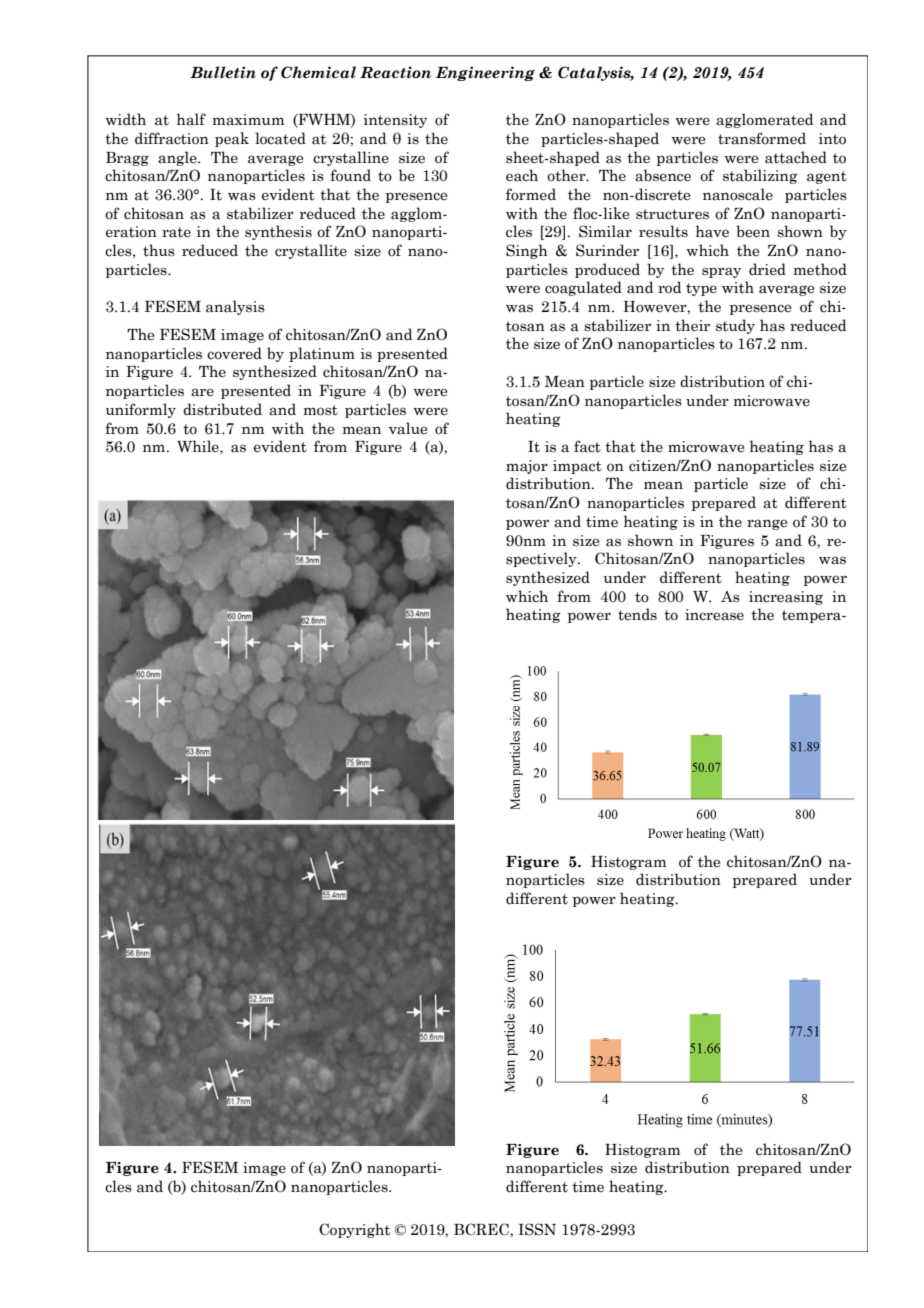 The width and height of the page is (924, 1308). What do you see at coordinates (577, 467) in the page?
I see `impact` at bounding box center [577, 467].
